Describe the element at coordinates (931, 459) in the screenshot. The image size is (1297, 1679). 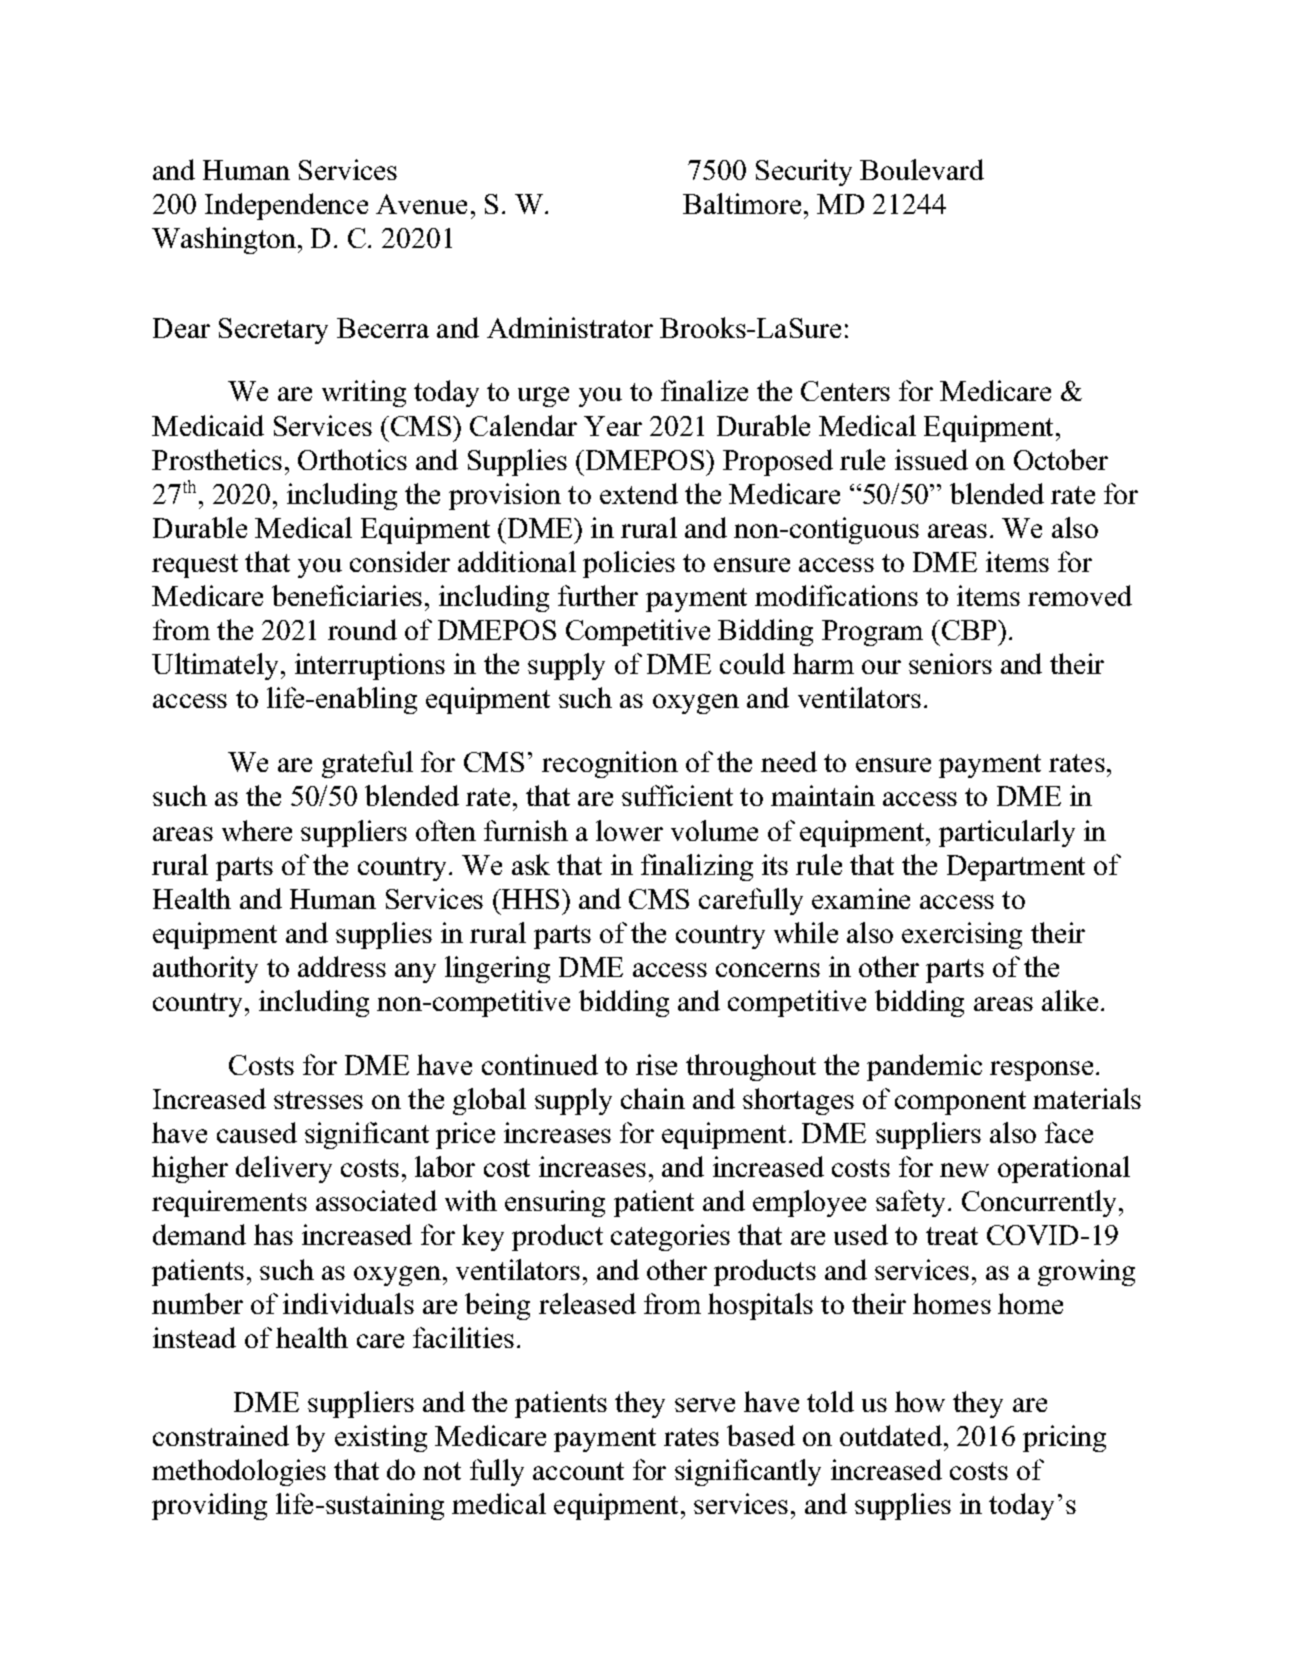
I see `issued` at that location.
